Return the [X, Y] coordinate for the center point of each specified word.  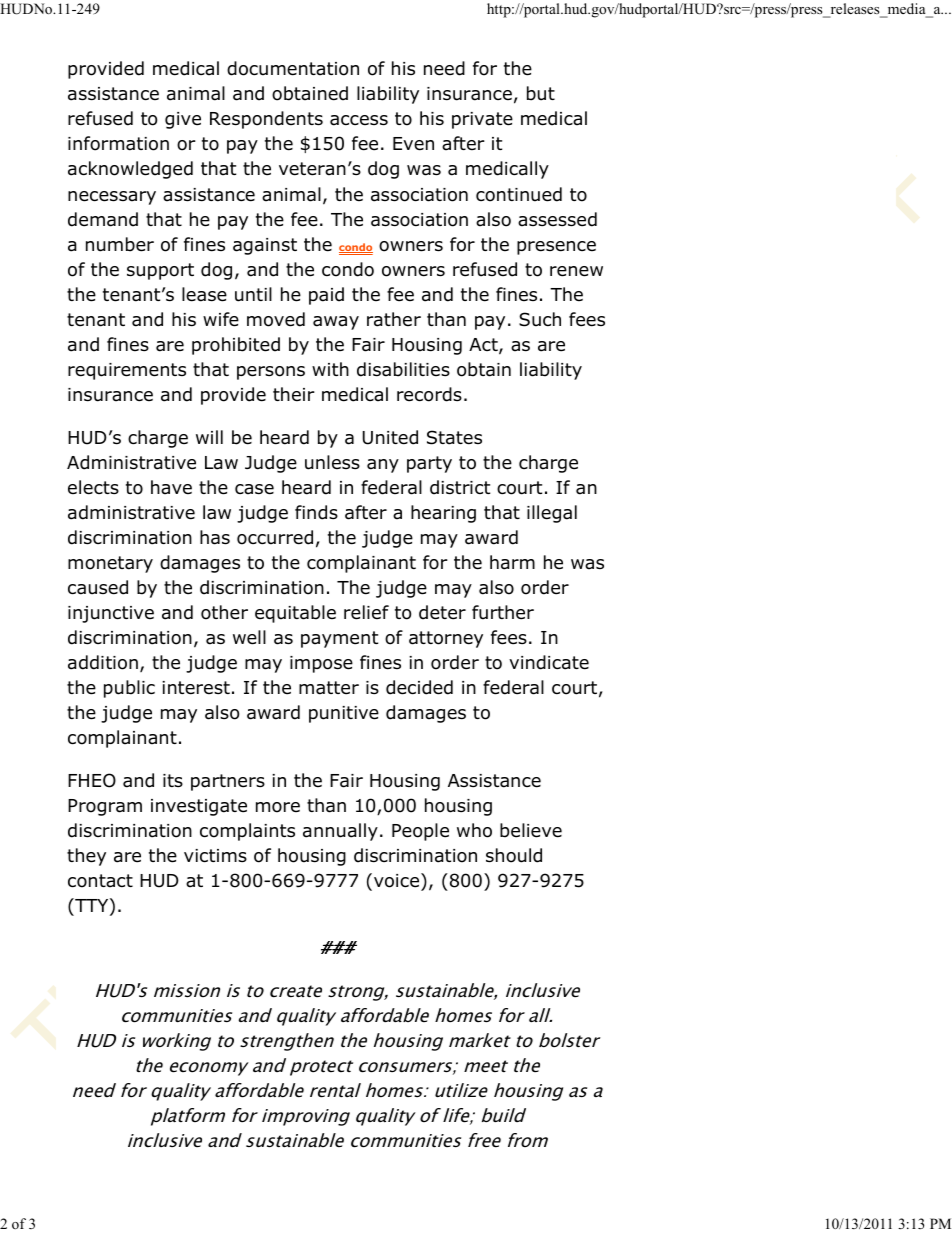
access [359, 120]
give [183, 120]
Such [540, 319]
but [541, 93]
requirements [127, 371]
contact [100, 881]
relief [366, 612]
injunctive [111, 614]
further [503, 612]
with [330, 369]
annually [340, 832]
